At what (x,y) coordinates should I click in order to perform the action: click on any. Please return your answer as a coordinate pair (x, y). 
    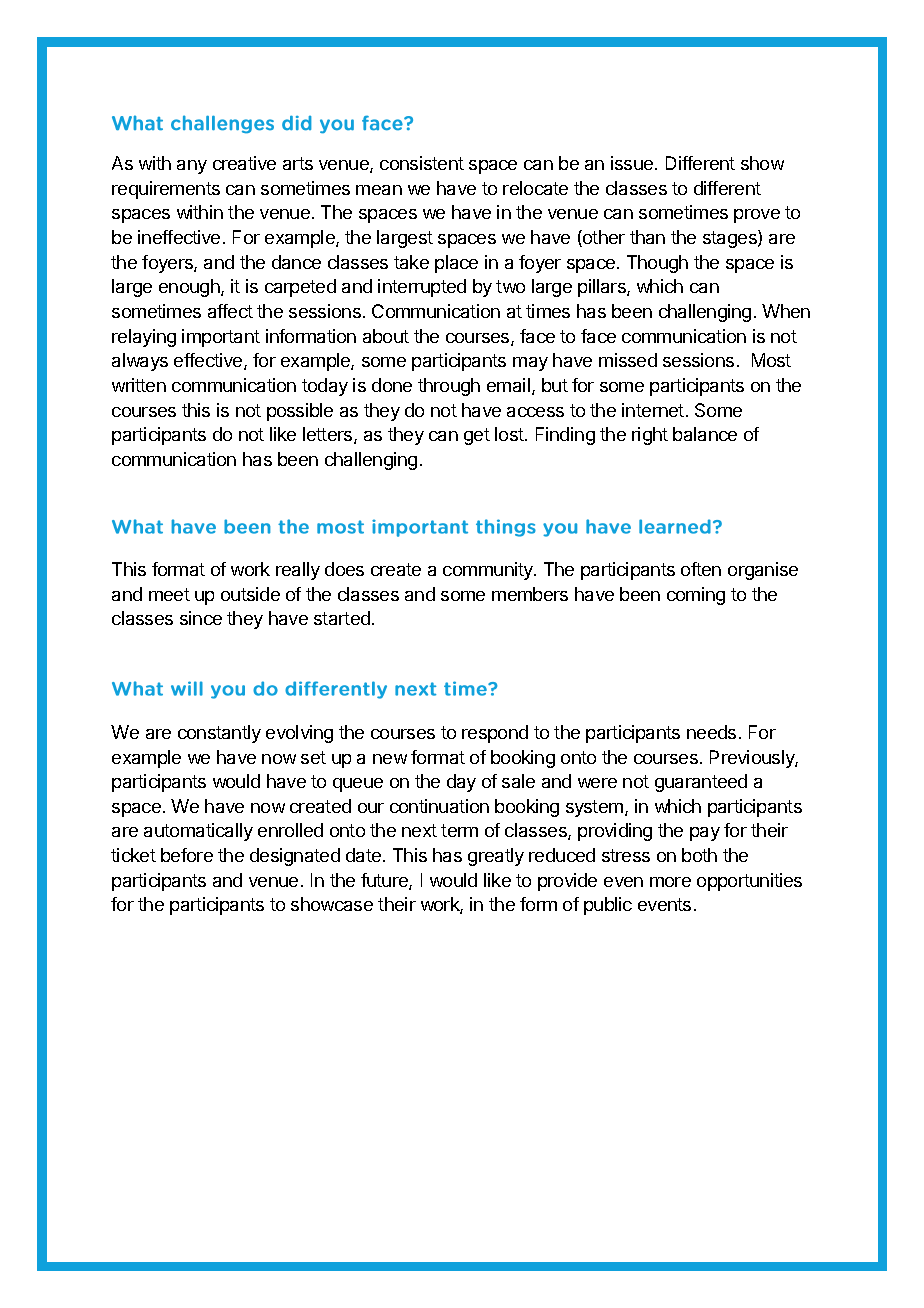
    Looking at the image, I should click on (192, 167).
